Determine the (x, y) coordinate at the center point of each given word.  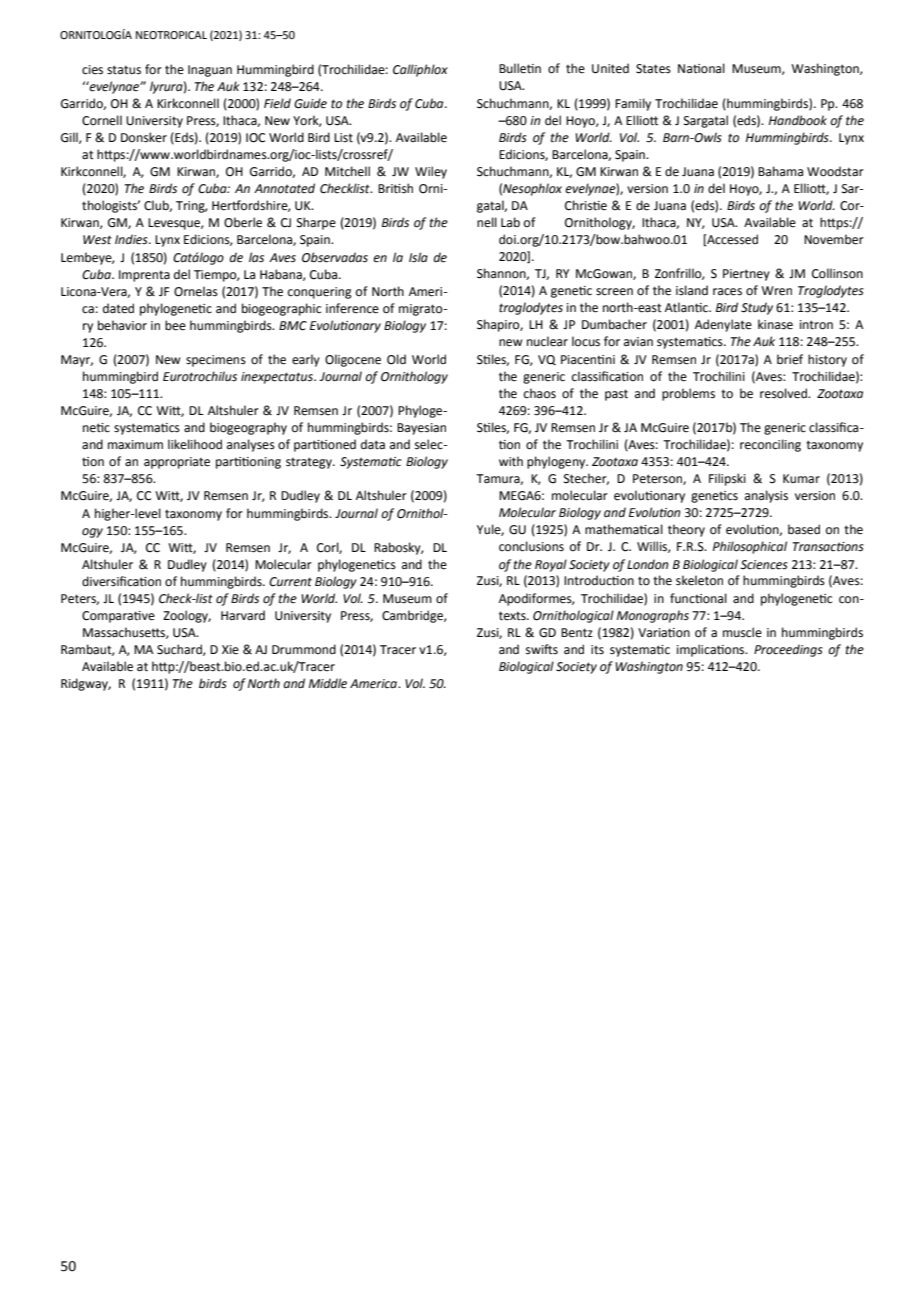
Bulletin (520, 68)
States (653, 69)
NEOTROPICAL (171, 35)
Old (396, 359)
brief (790, 359)
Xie (230, 650)
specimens (216, 361)
